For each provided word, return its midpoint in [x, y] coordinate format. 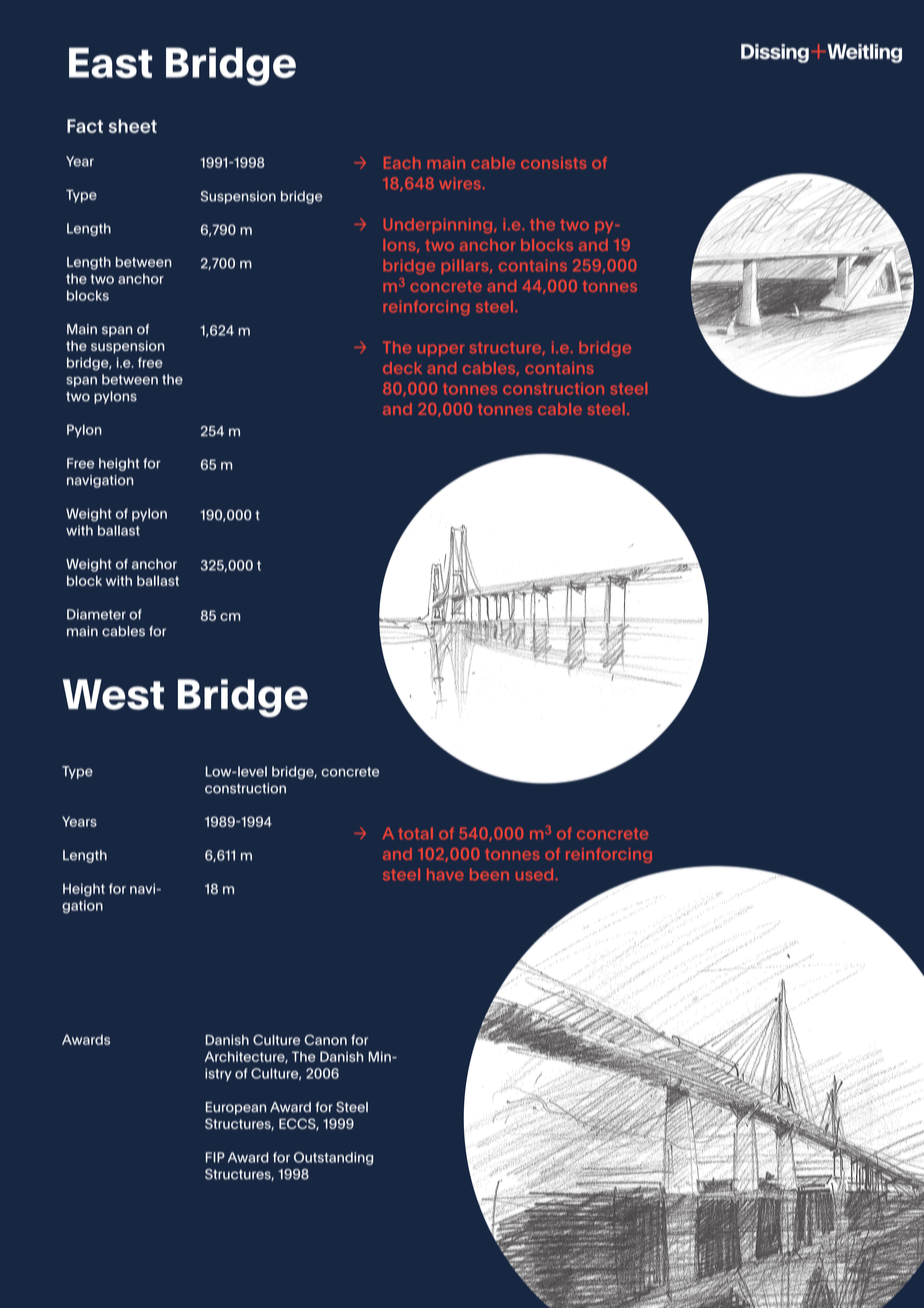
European [236, 1108]
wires [460, 183]
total [415, 833]
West [113, 694]
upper [441, 350]
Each [402, 163]
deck [402, 368]
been [489, 874]
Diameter [96, 614]
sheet [133, 126]
